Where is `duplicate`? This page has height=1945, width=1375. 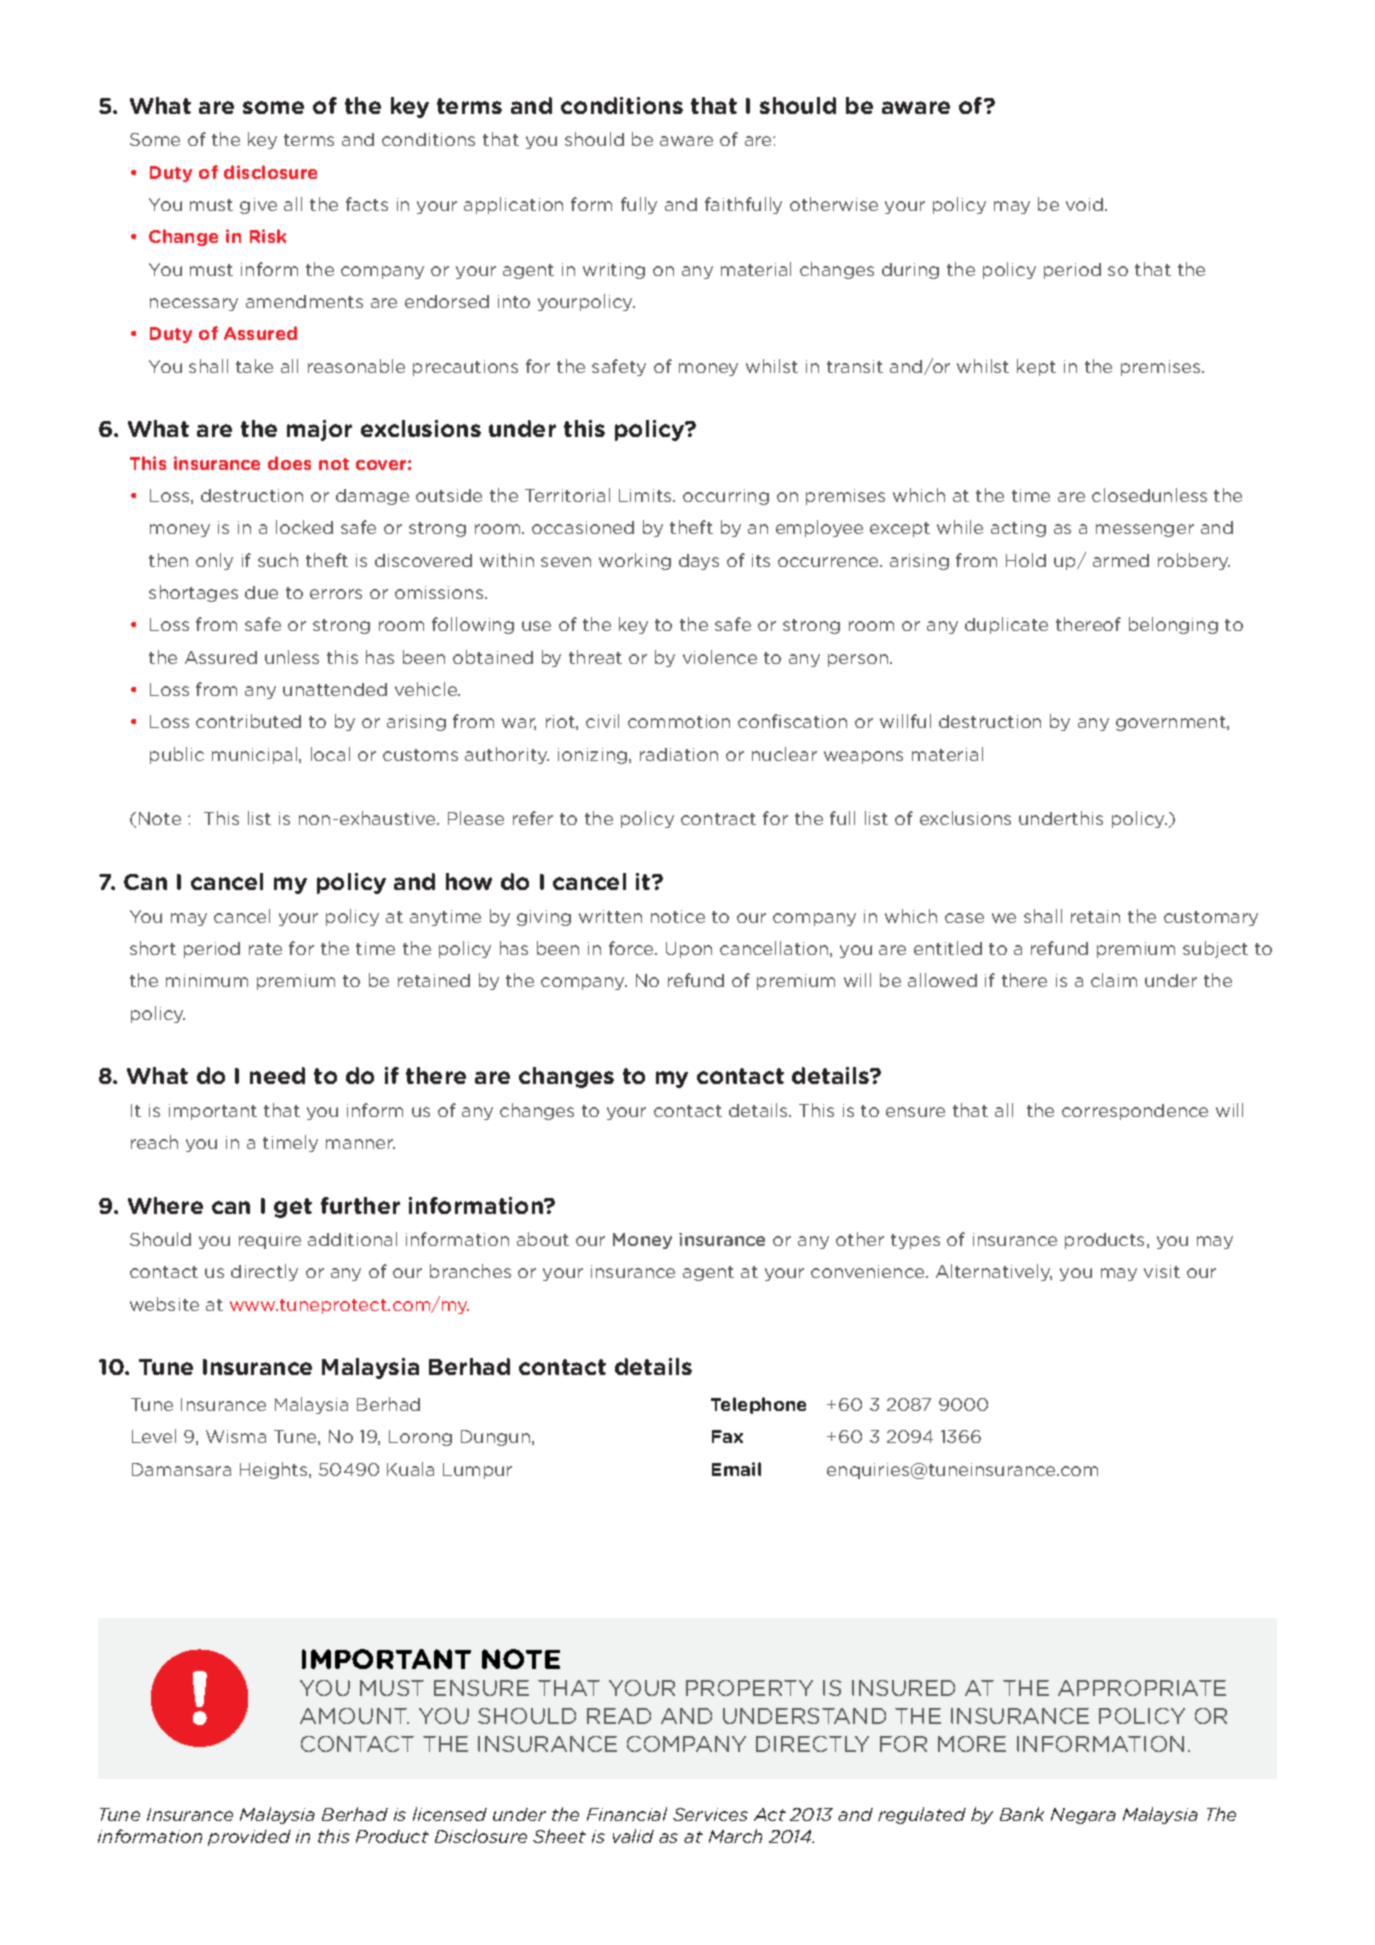
duplicate is located at coordinates (1006, 625).
